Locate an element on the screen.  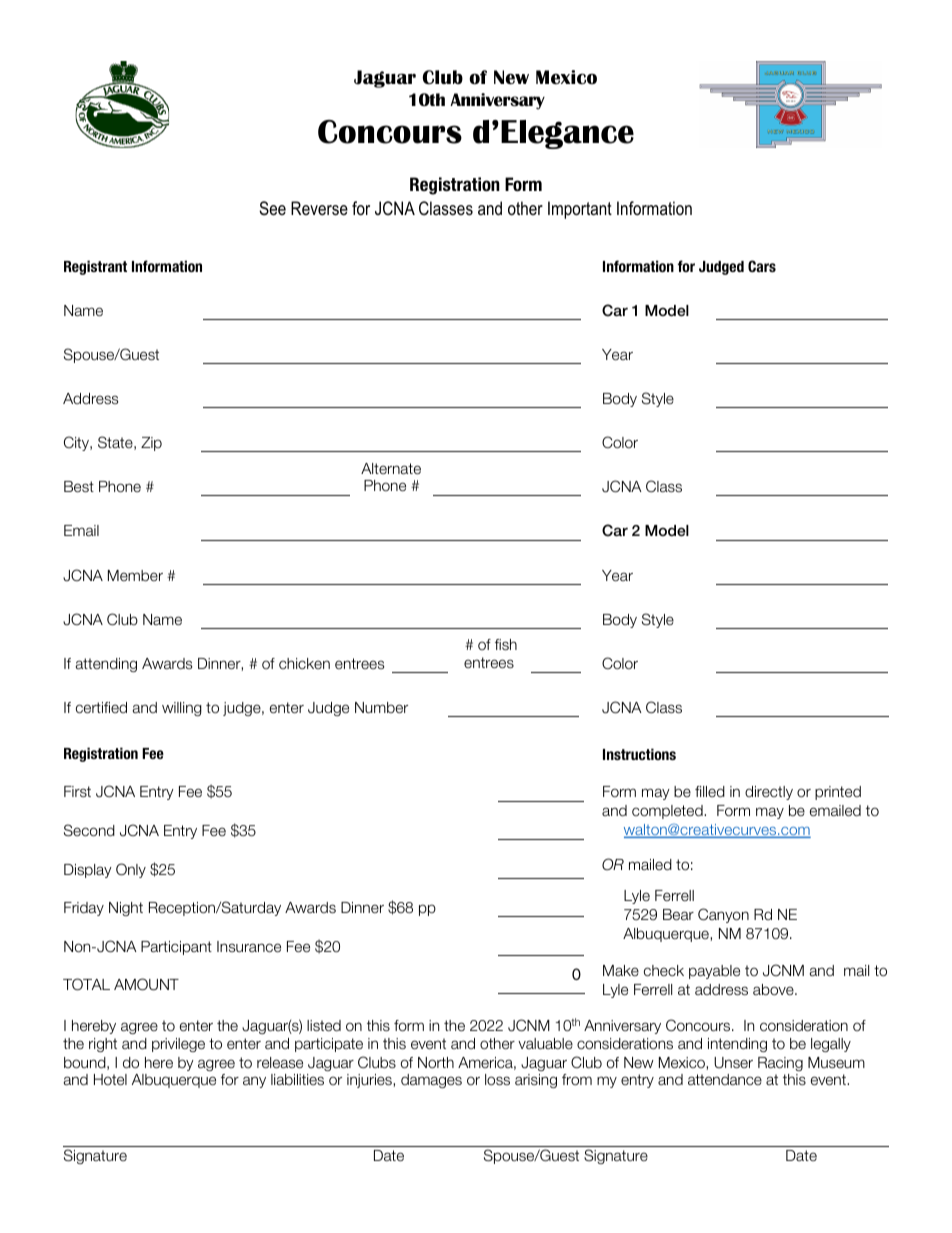
Important is located at coordinates (580, 210).
